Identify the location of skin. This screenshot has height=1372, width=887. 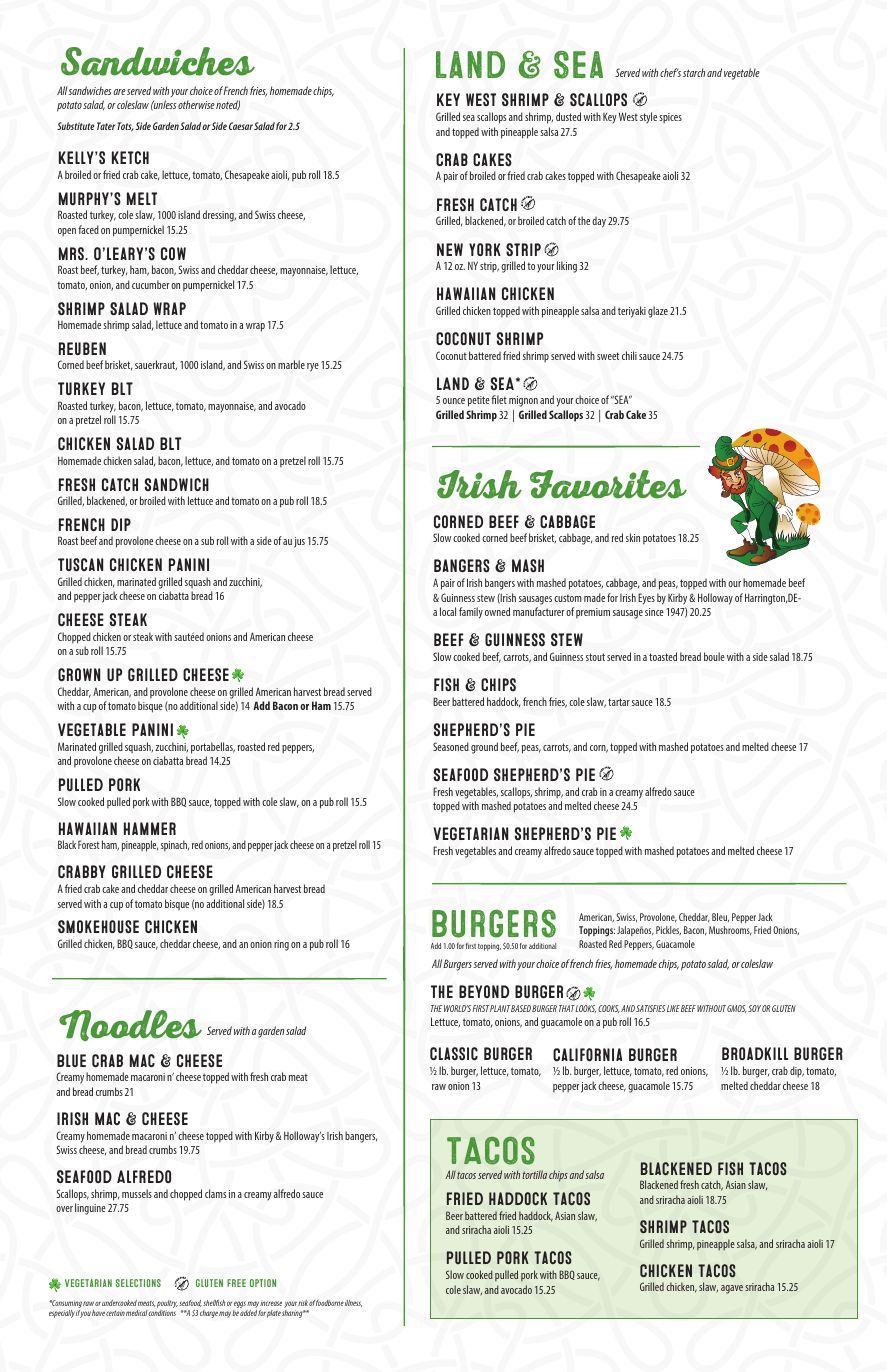
(633, 537).
